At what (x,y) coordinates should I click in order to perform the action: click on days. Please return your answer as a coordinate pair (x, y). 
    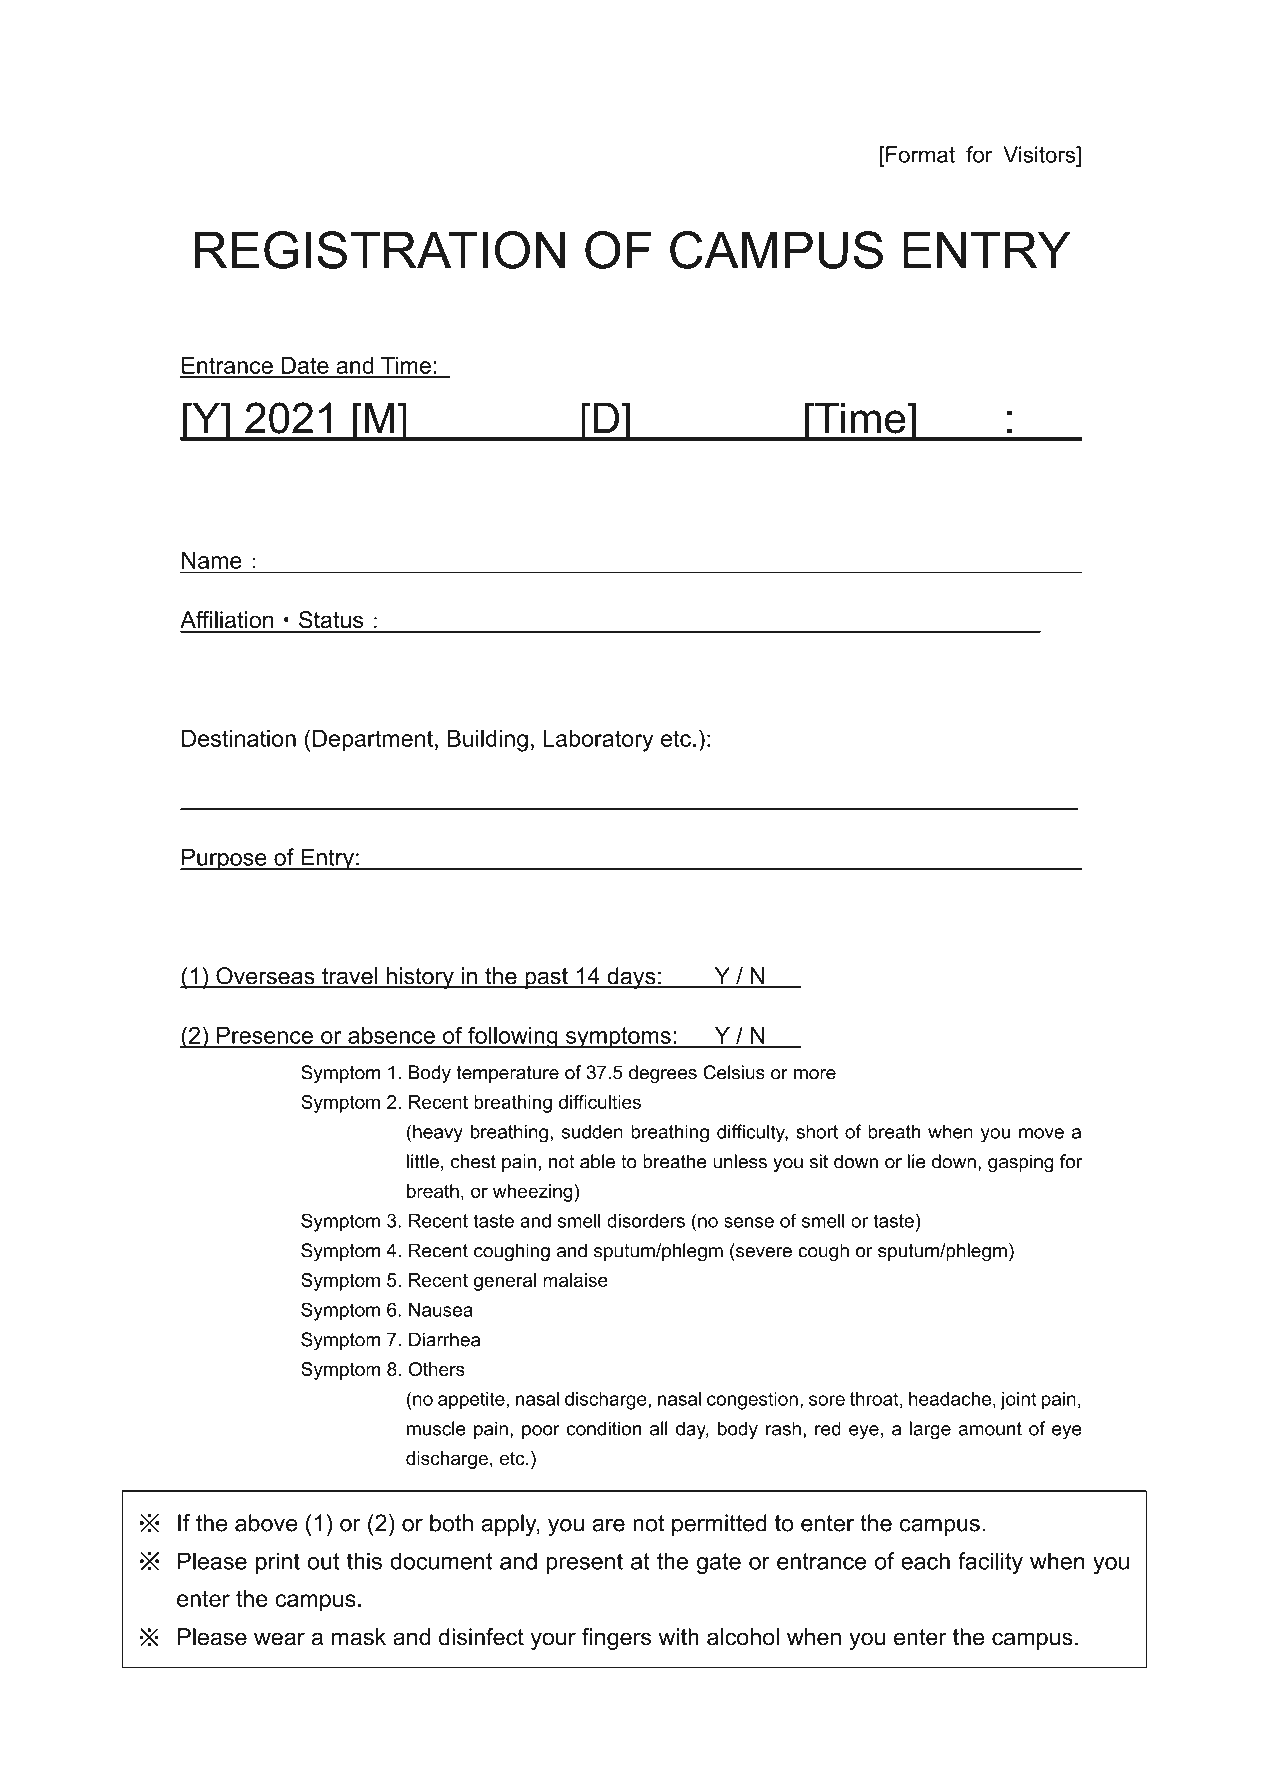
    Looking at the image, I should click on (631, 978).
